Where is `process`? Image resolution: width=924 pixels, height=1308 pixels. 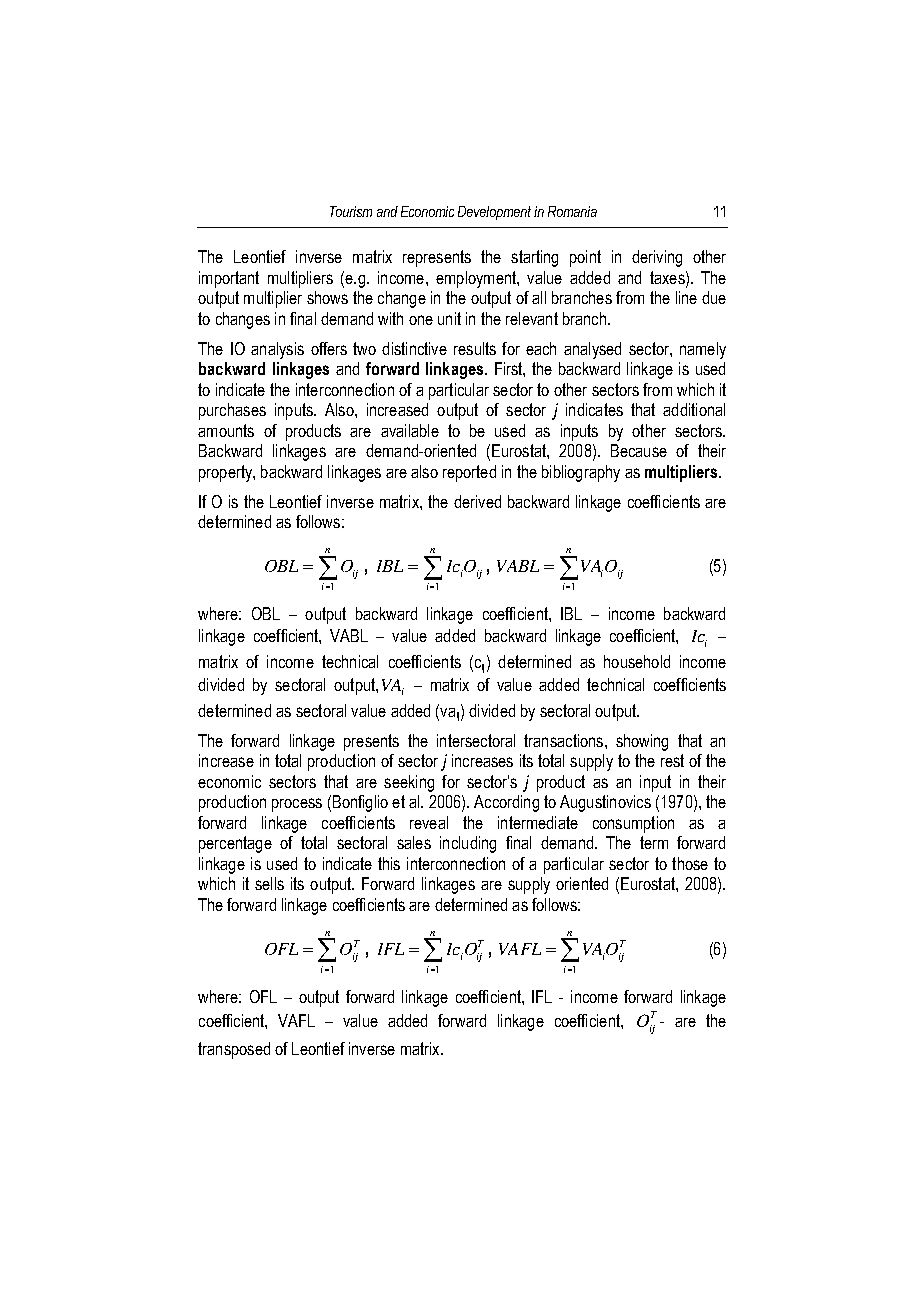
process is located at coordinates (297, 805).
